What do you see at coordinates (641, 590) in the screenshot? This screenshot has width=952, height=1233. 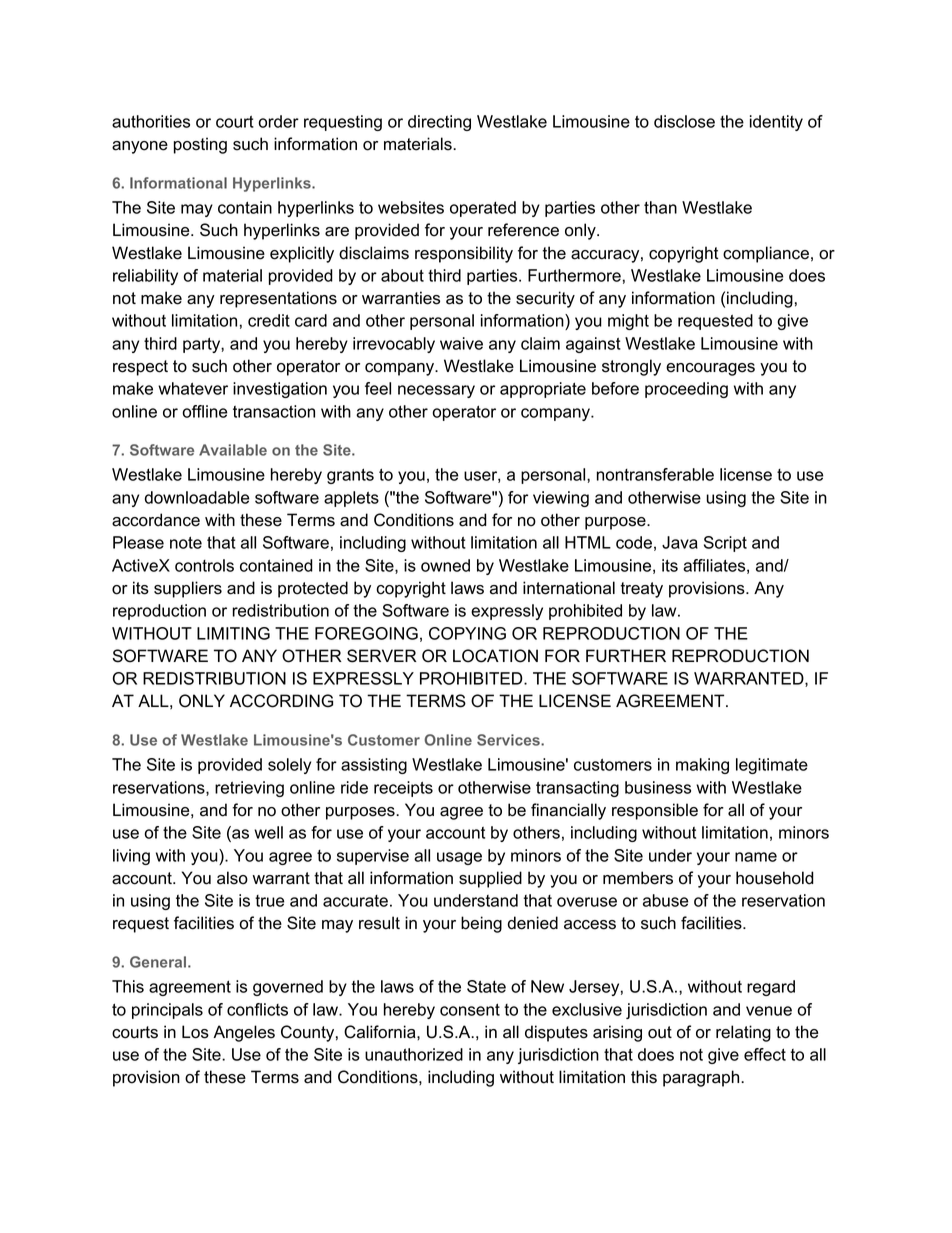 I see `treaty` at bounding box center [641, 590].
